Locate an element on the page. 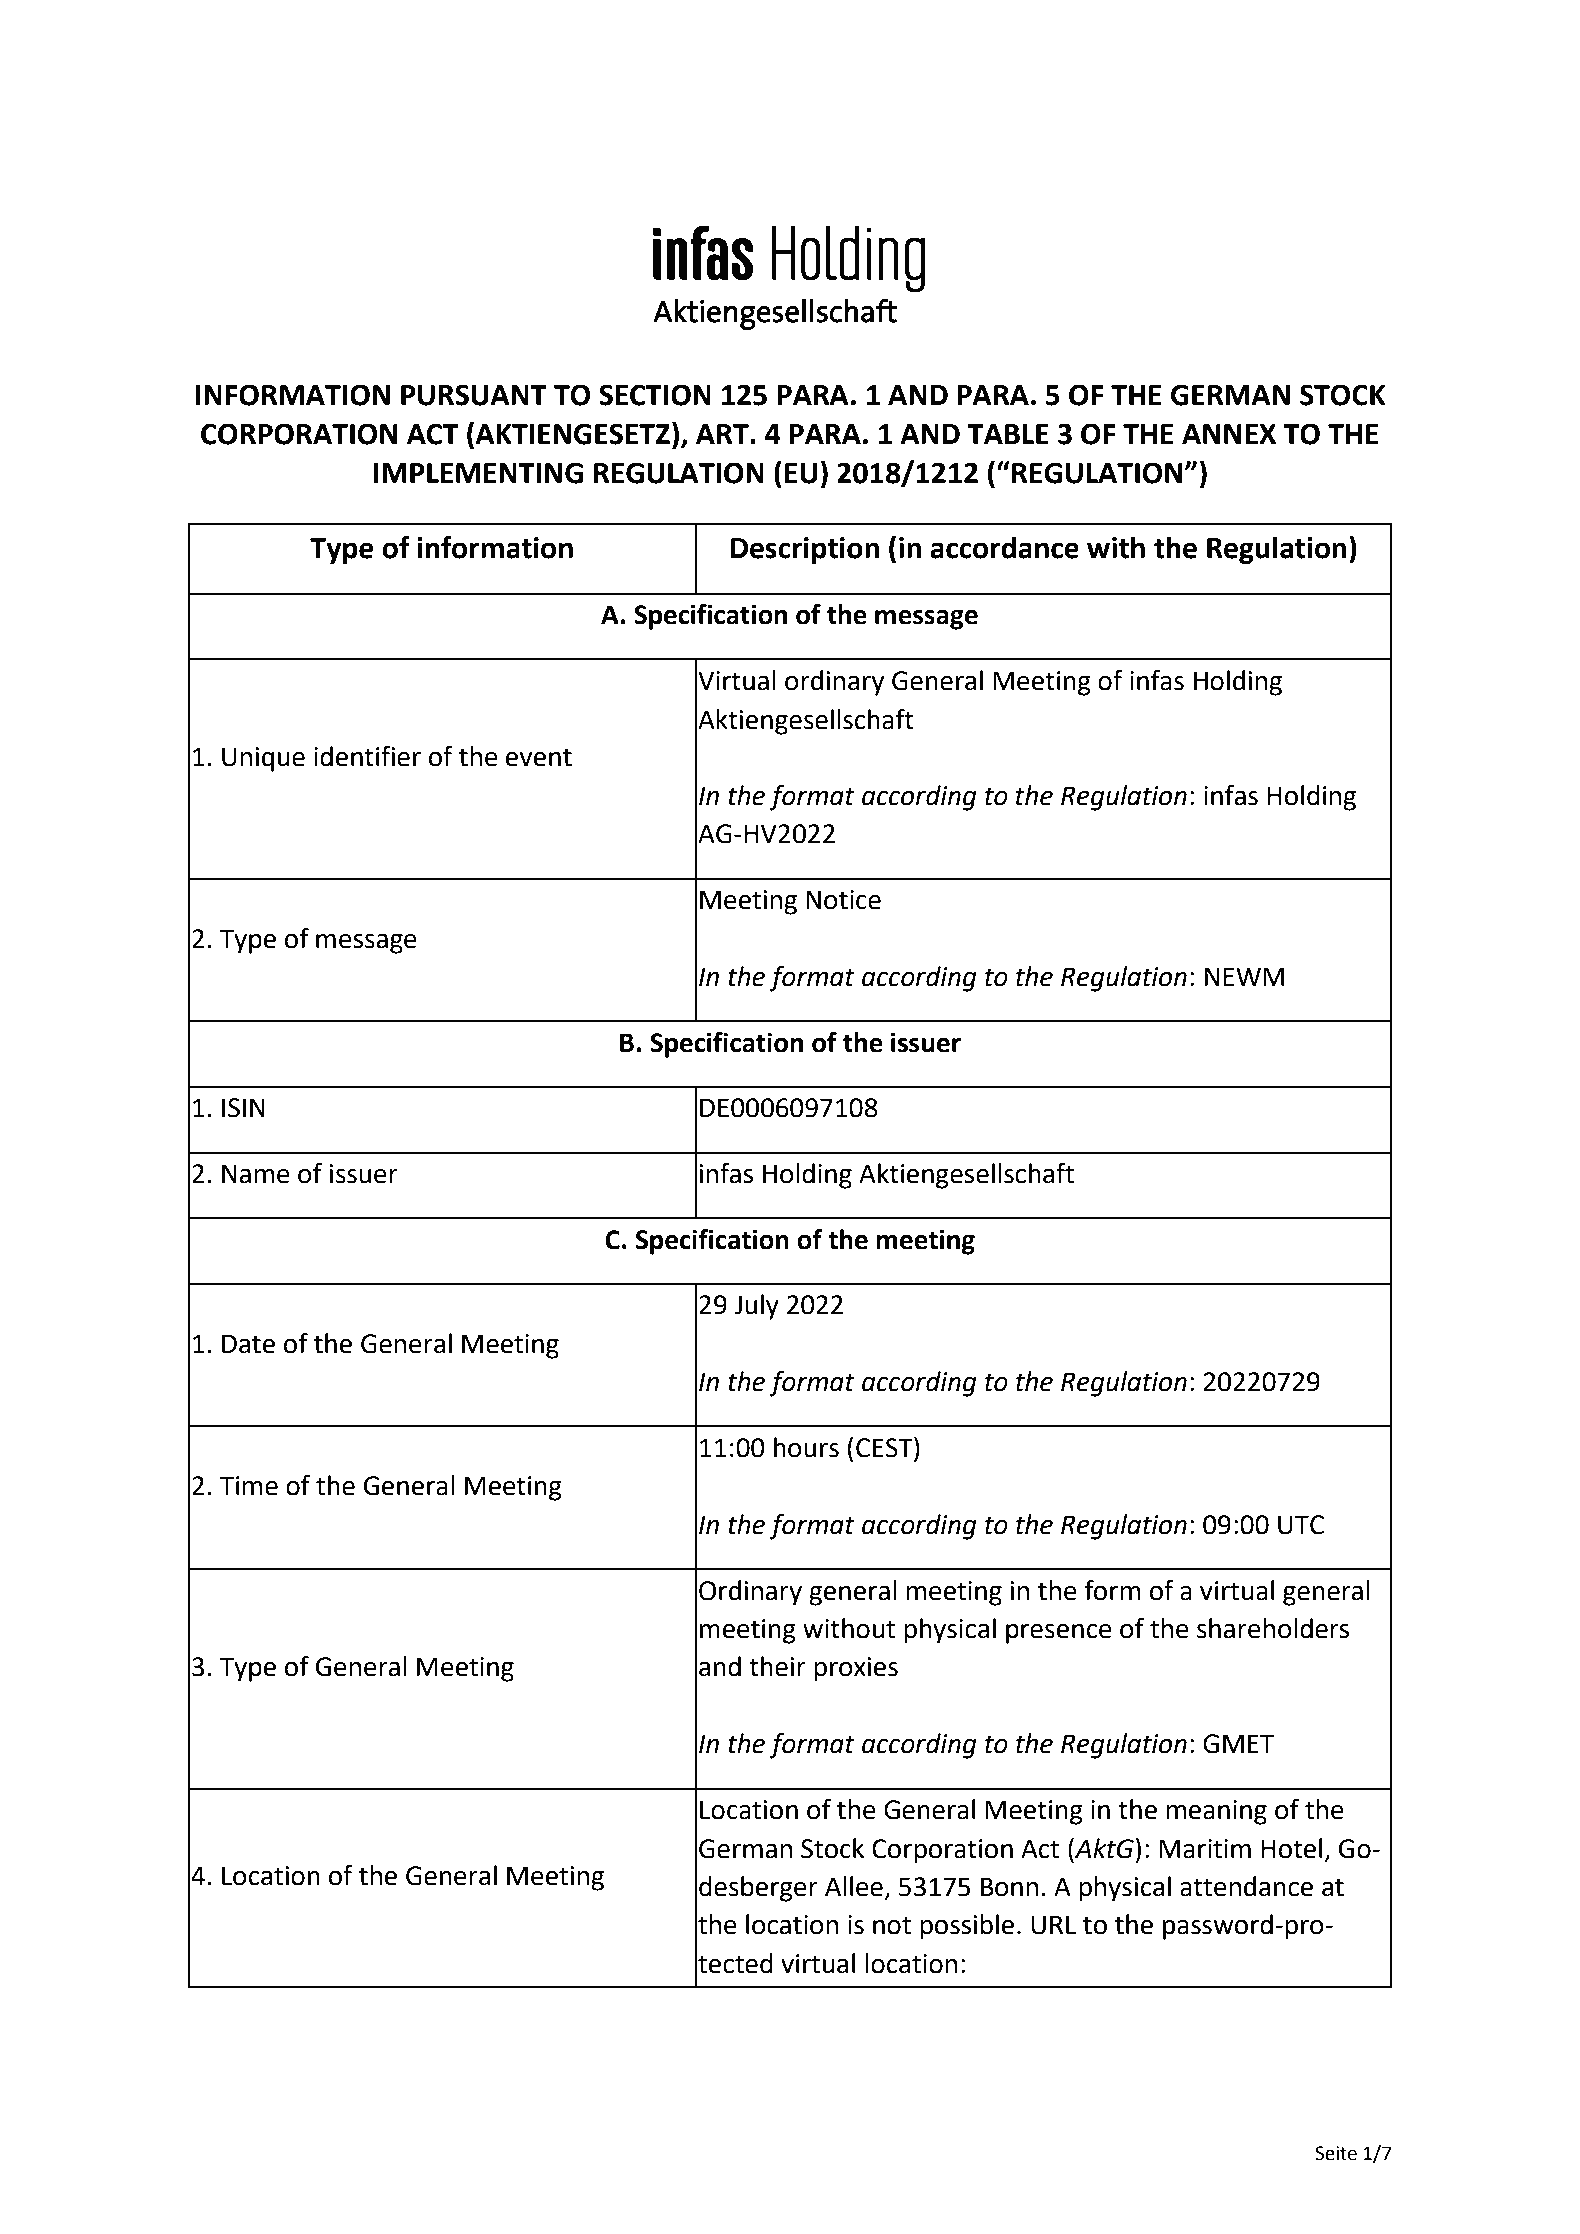 The width and height of the image is (1580, 2234). Notice is located at coordinates (843, 900).
